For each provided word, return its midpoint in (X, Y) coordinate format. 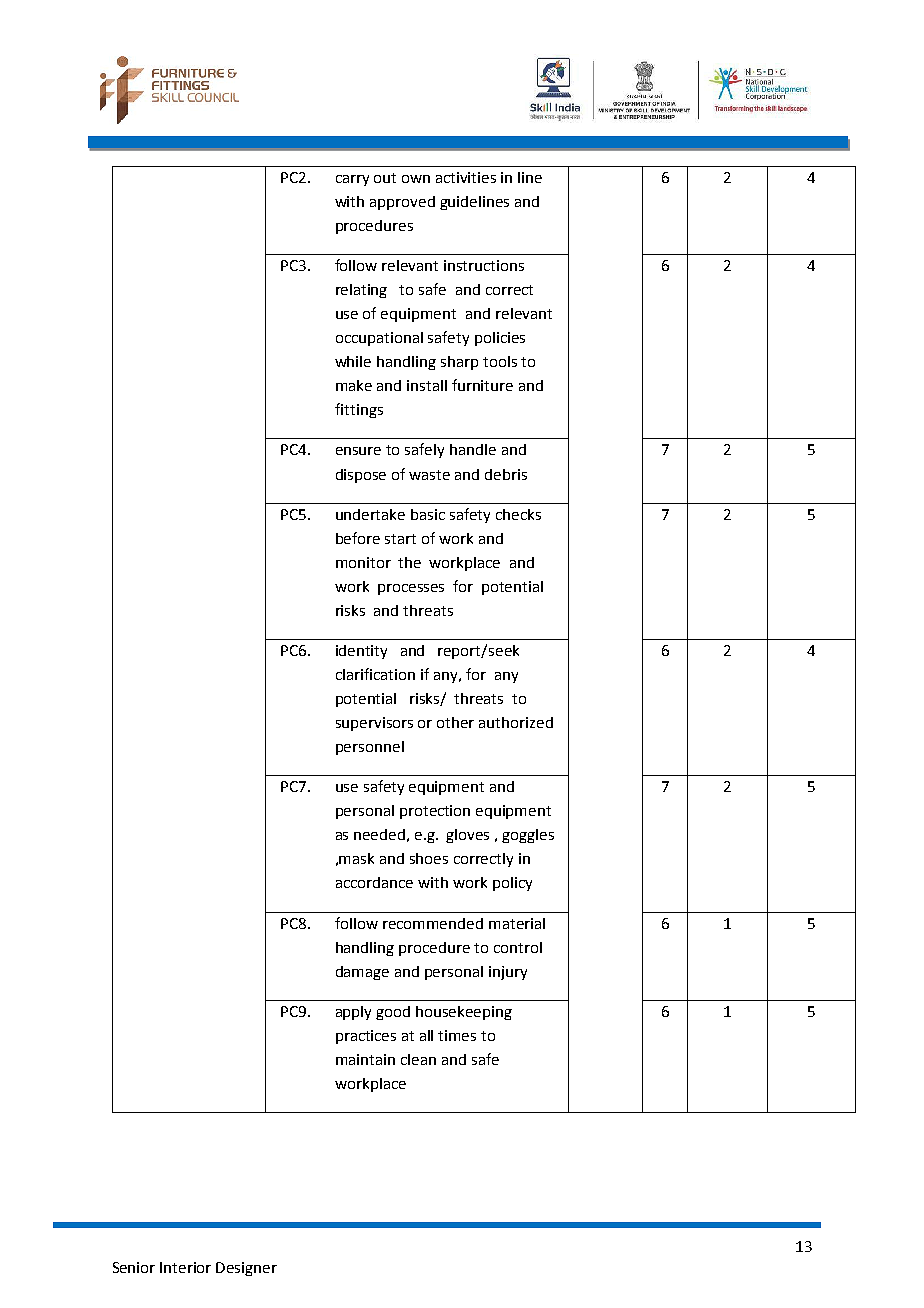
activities (466, 177)
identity (361, 652)
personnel (370, 748)
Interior (185, 1267)
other (455, 722)
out (385, 178)
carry (352, 180)
